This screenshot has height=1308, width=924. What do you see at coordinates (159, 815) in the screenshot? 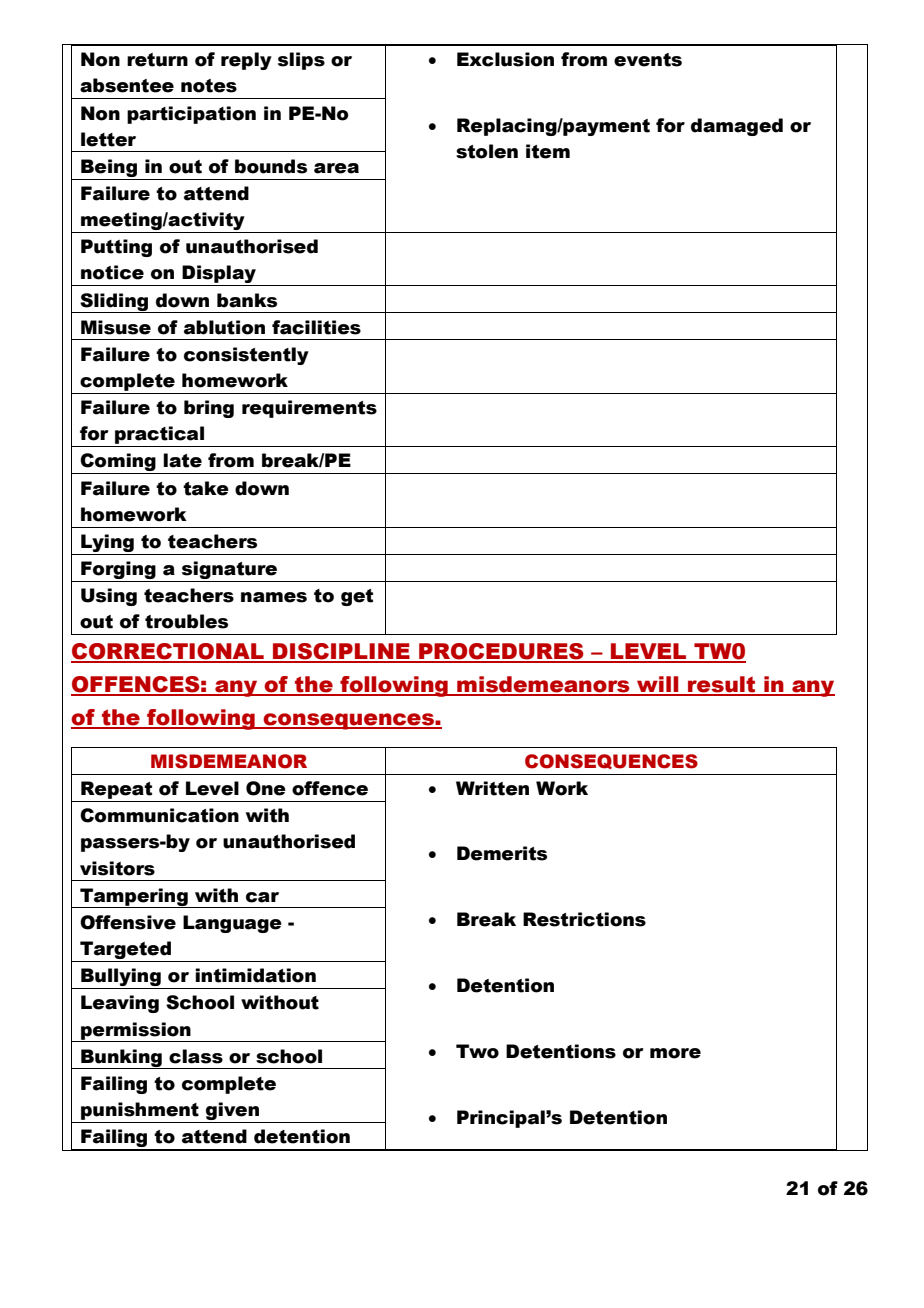
I see `Communication` at bounding box center [159, 815].
